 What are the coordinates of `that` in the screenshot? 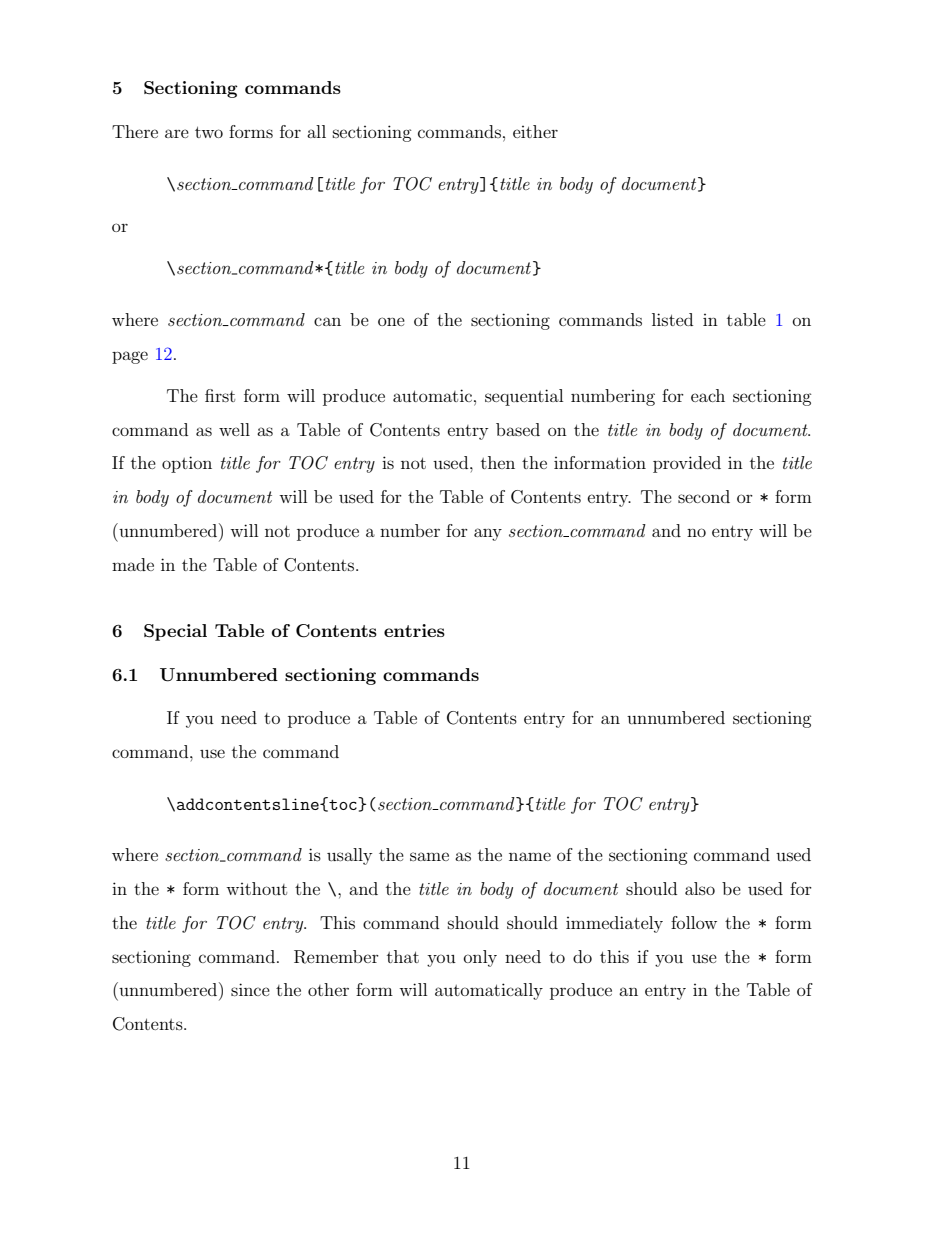 It's located at (403, 956).
